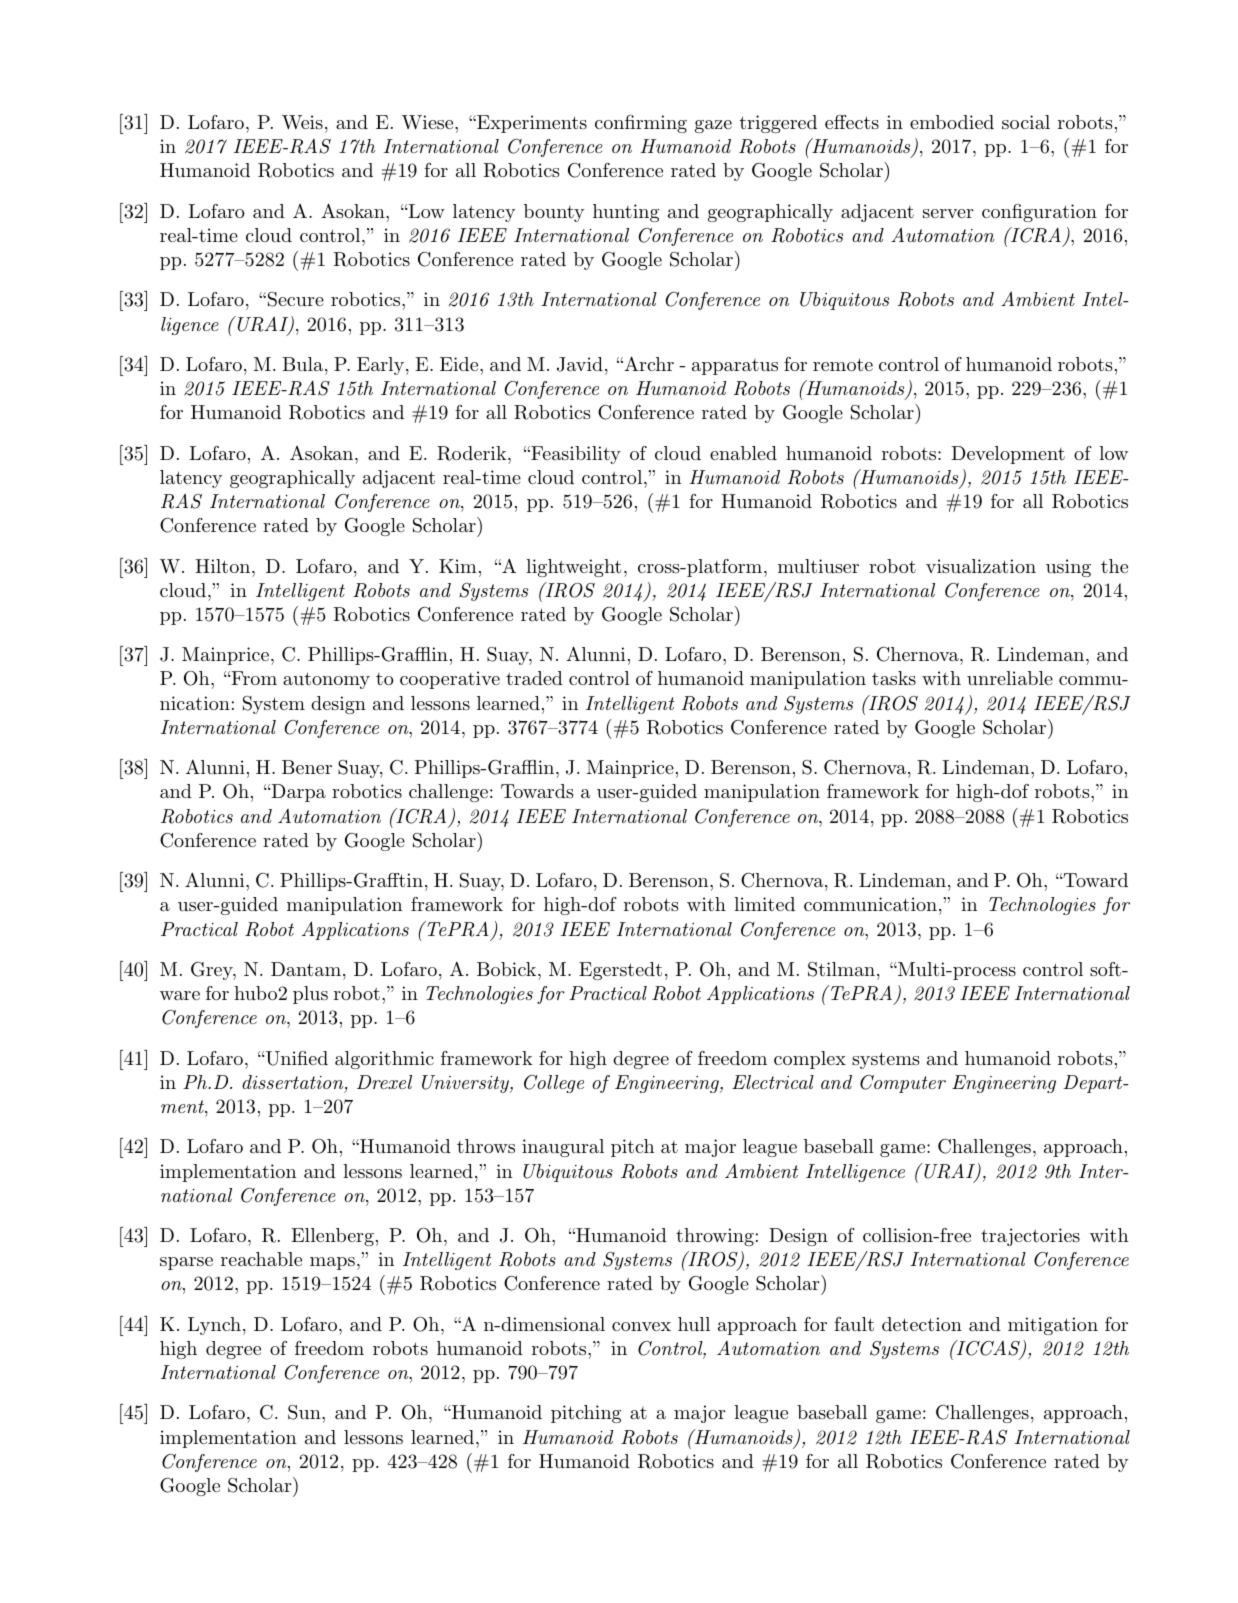 The width and height of the screenshot is (1238, 1603). I want to click on Darpa, so click(297, 793).
